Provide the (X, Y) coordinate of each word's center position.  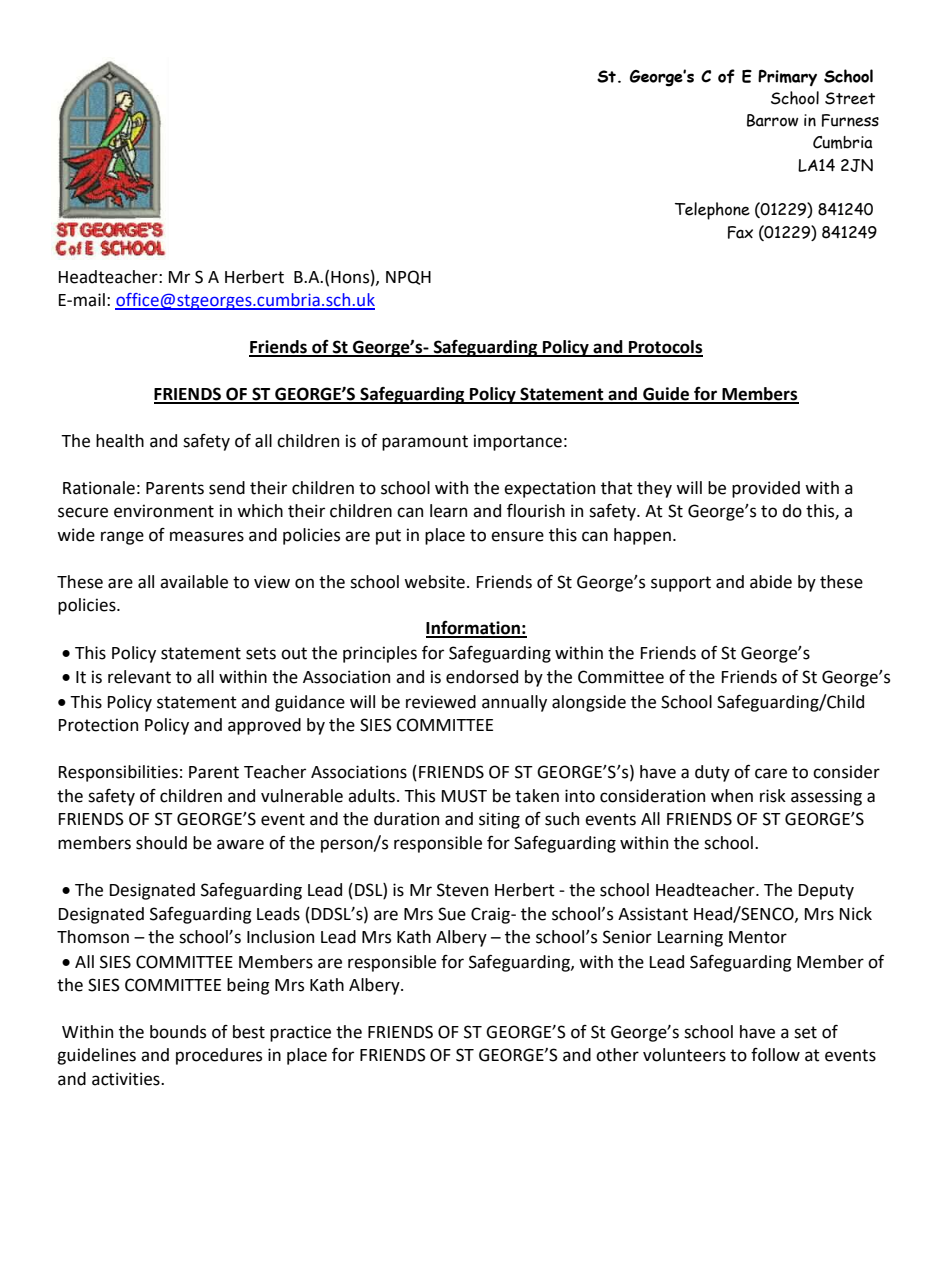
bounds (178, 1032)
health (120, 441)
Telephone (712, 211)
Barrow (773, 120)
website (434, 582)
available (194, 582)
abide (771, 582)
